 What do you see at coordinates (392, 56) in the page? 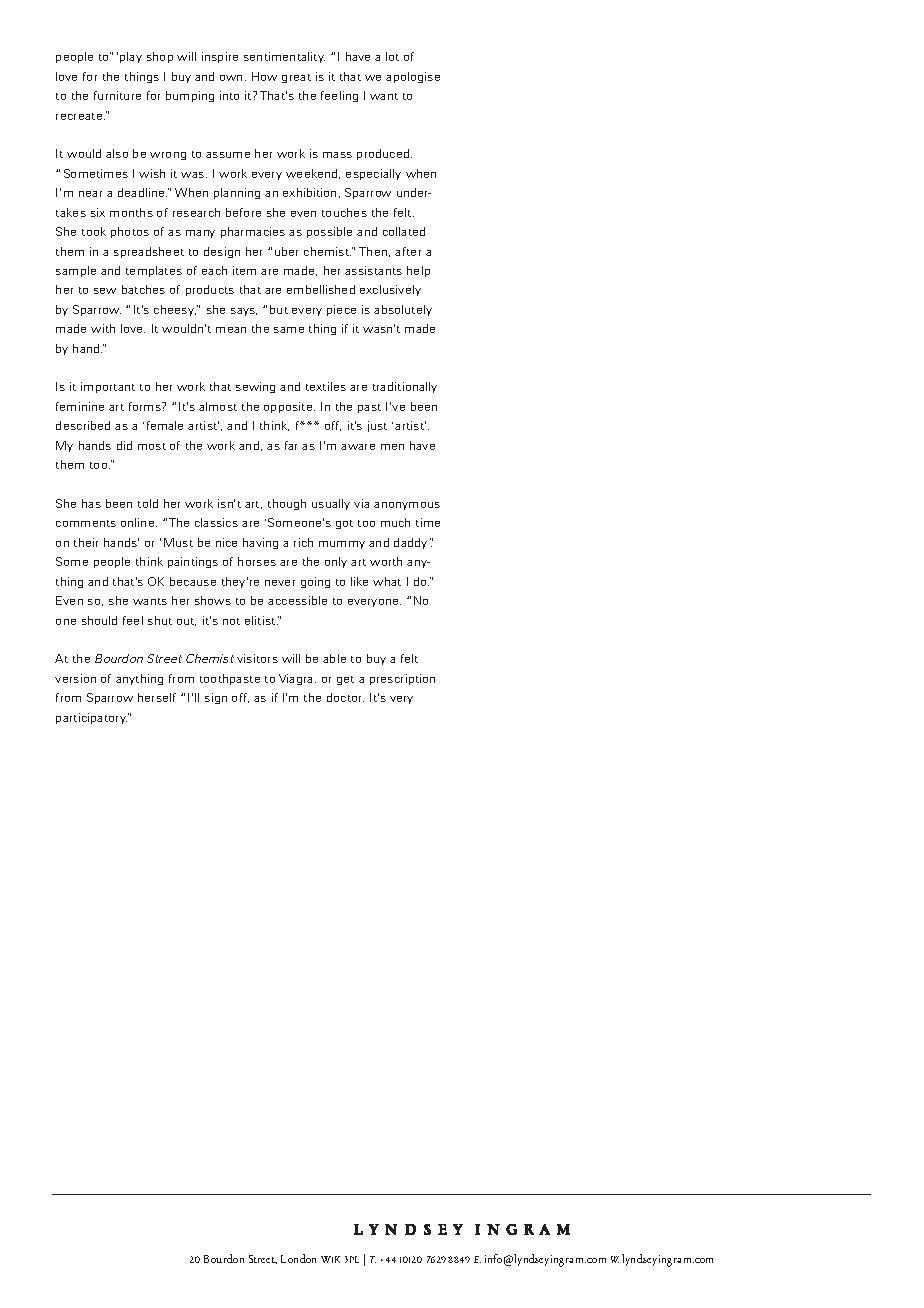
I see `lot` at bounding box center [392, 56].
